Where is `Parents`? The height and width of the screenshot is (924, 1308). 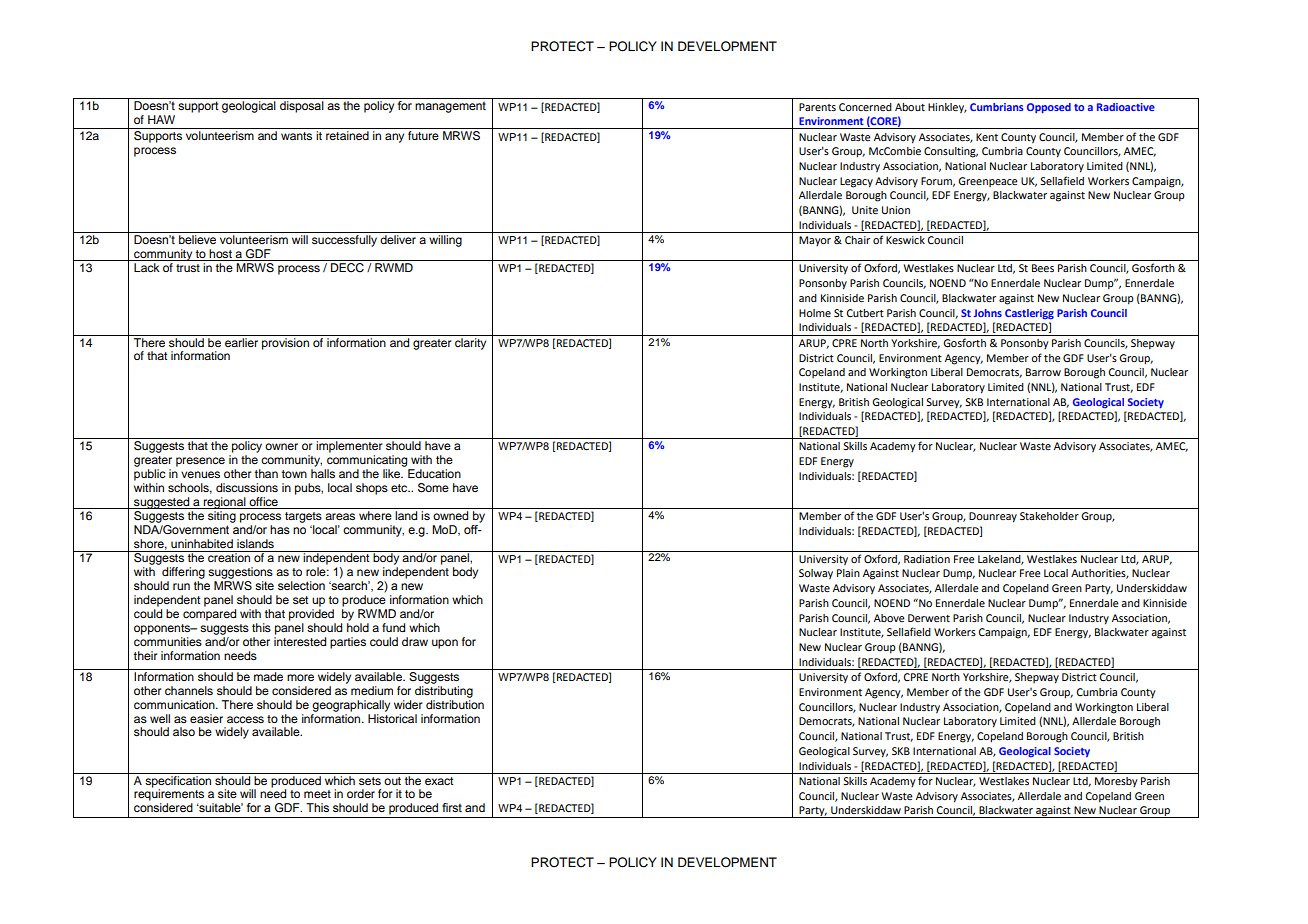
Parents is located at coordinates (817, 107).
